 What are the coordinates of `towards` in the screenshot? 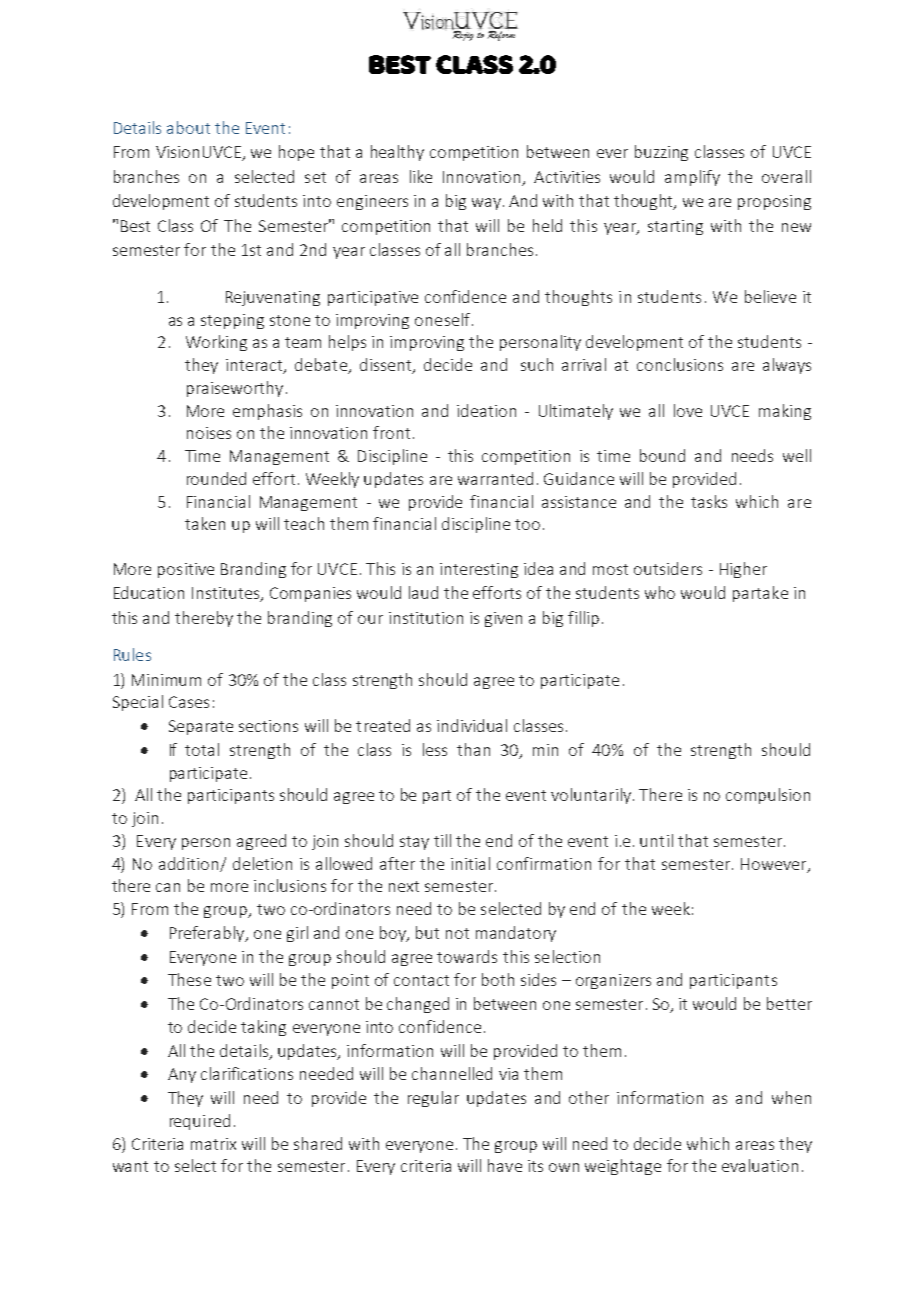 It's located at (467, 956).
